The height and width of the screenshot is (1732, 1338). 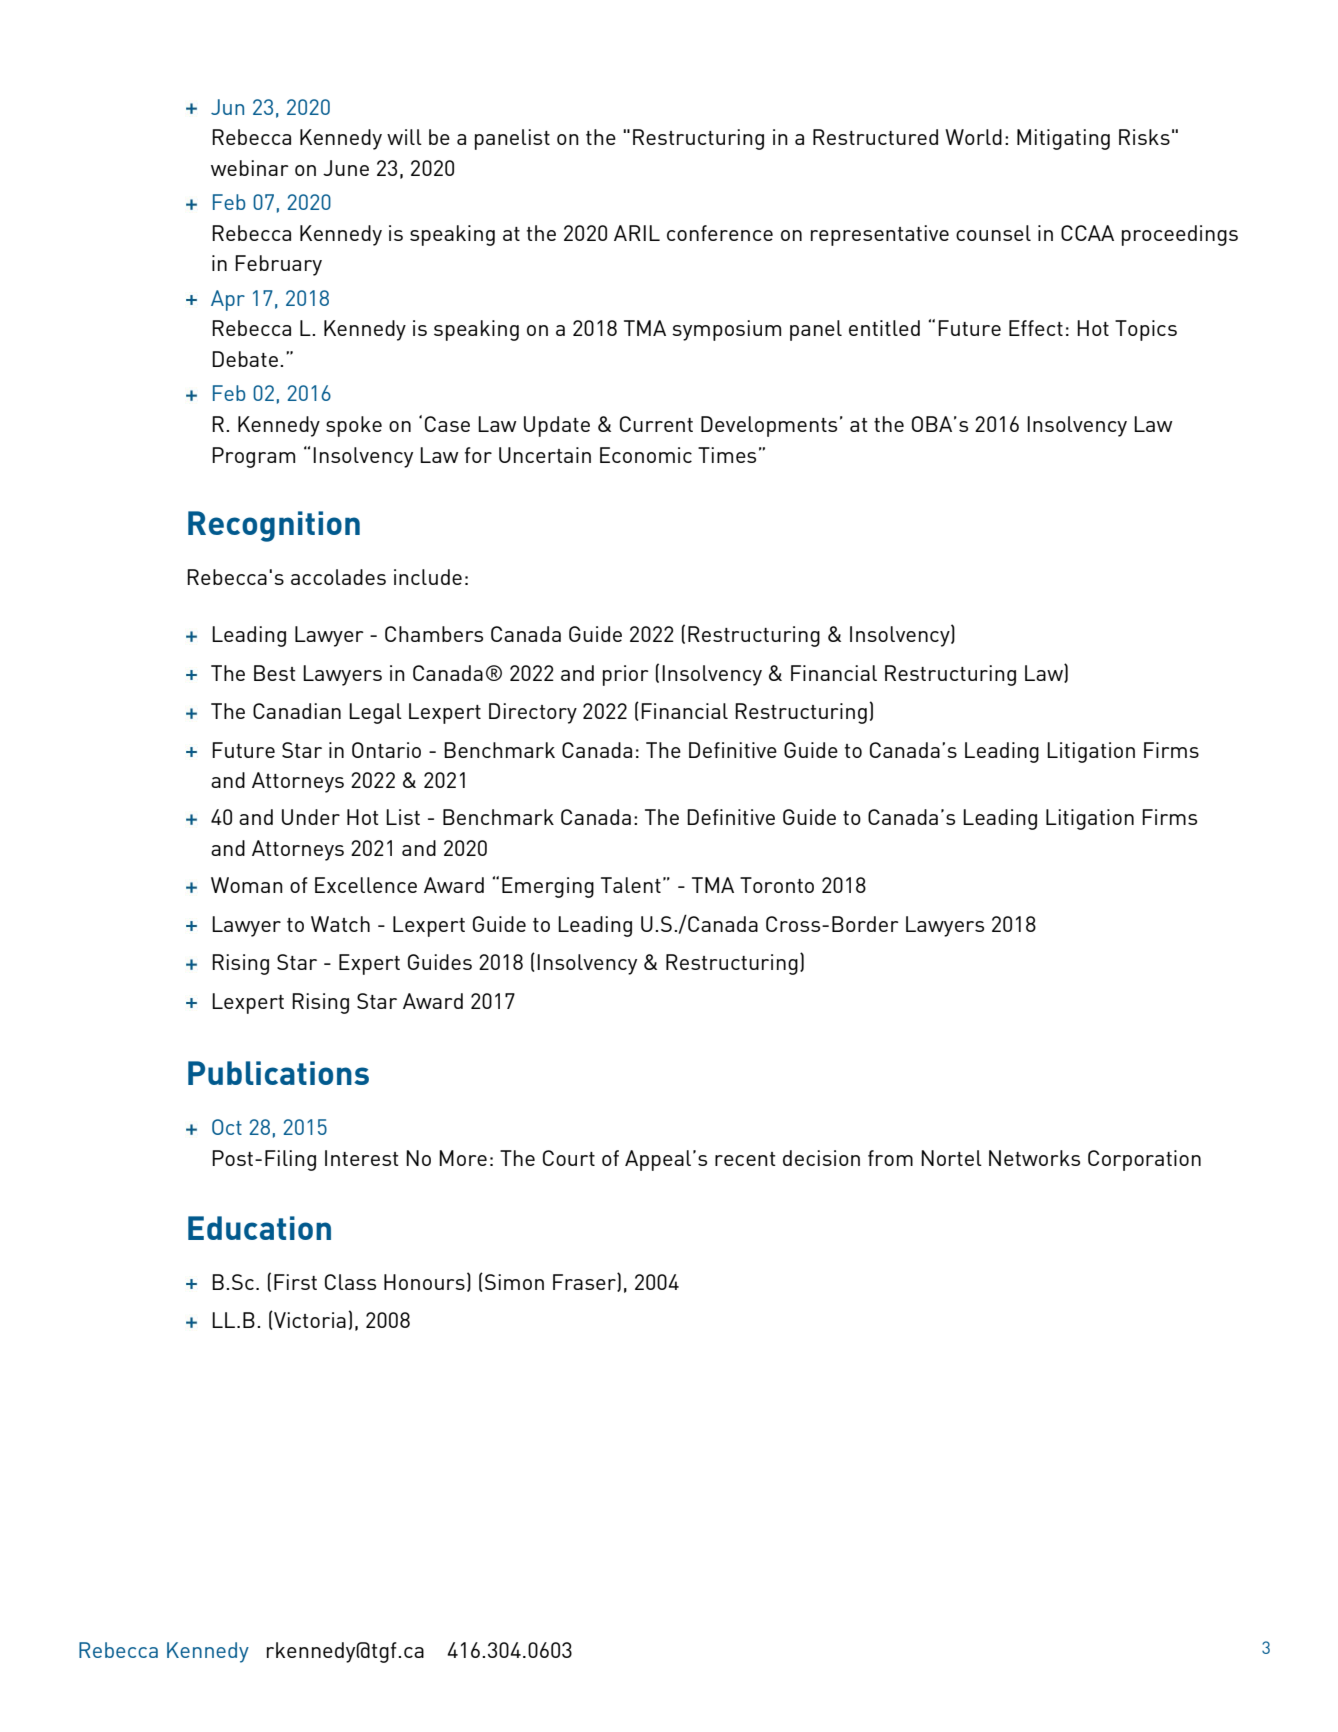 What do you see at coordinates (346, 168) in the screenshot?
I see `June` at bounding box center [346, 168].
